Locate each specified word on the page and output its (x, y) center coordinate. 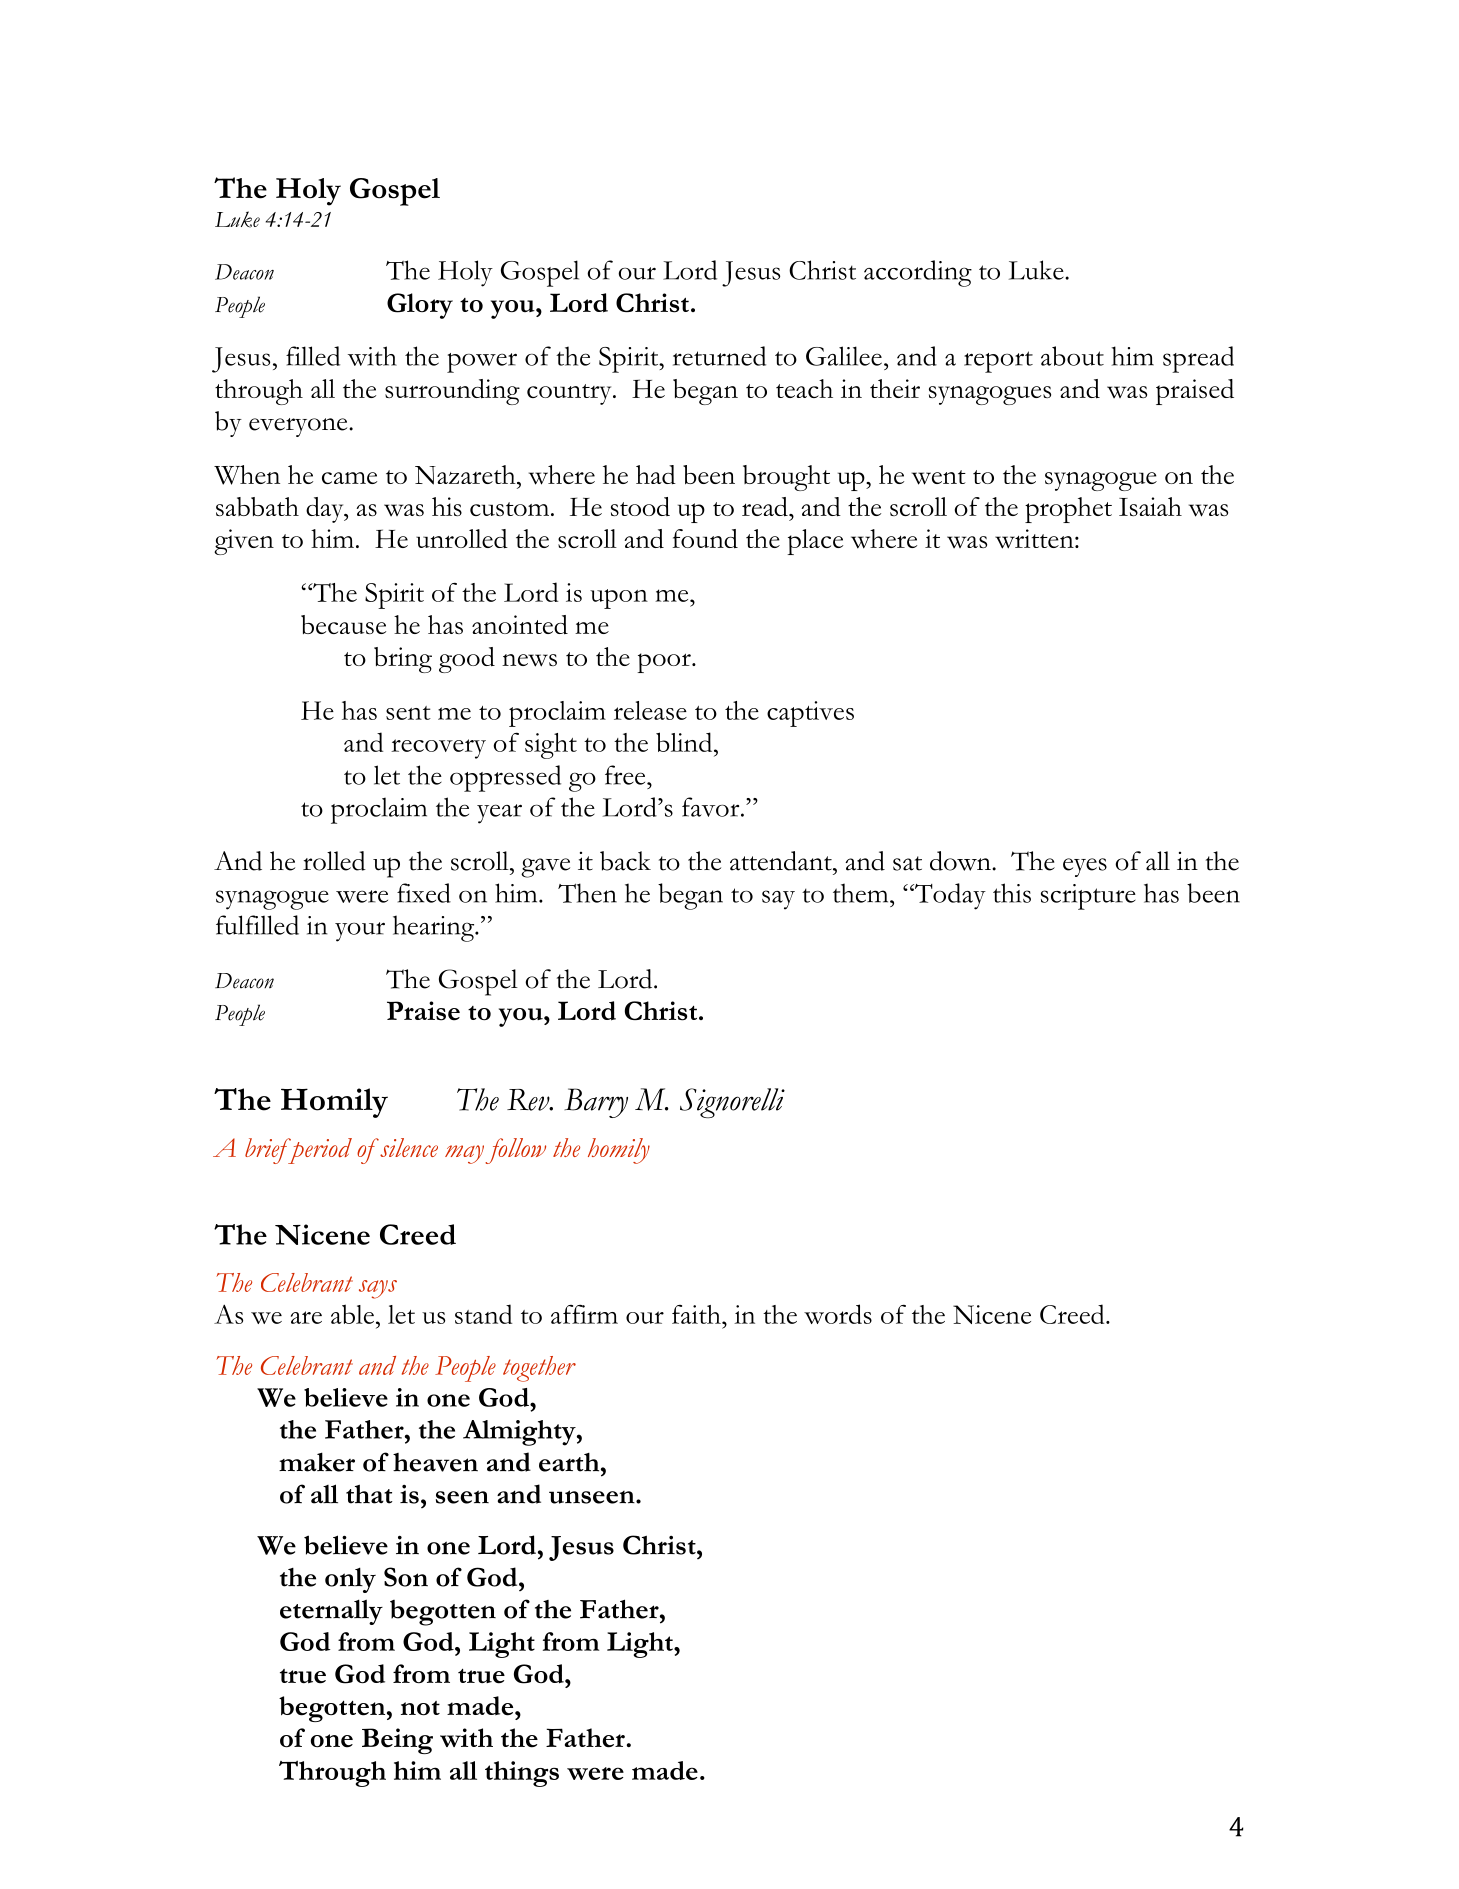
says (378, 1289)
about (1072, 356)
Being (397, 1741)
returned (719, 356)
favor (712, 807)
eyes (1085, 867)
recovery (438, 749)
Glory (420, 306)
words (838, 1314)
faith (697, 1314)
